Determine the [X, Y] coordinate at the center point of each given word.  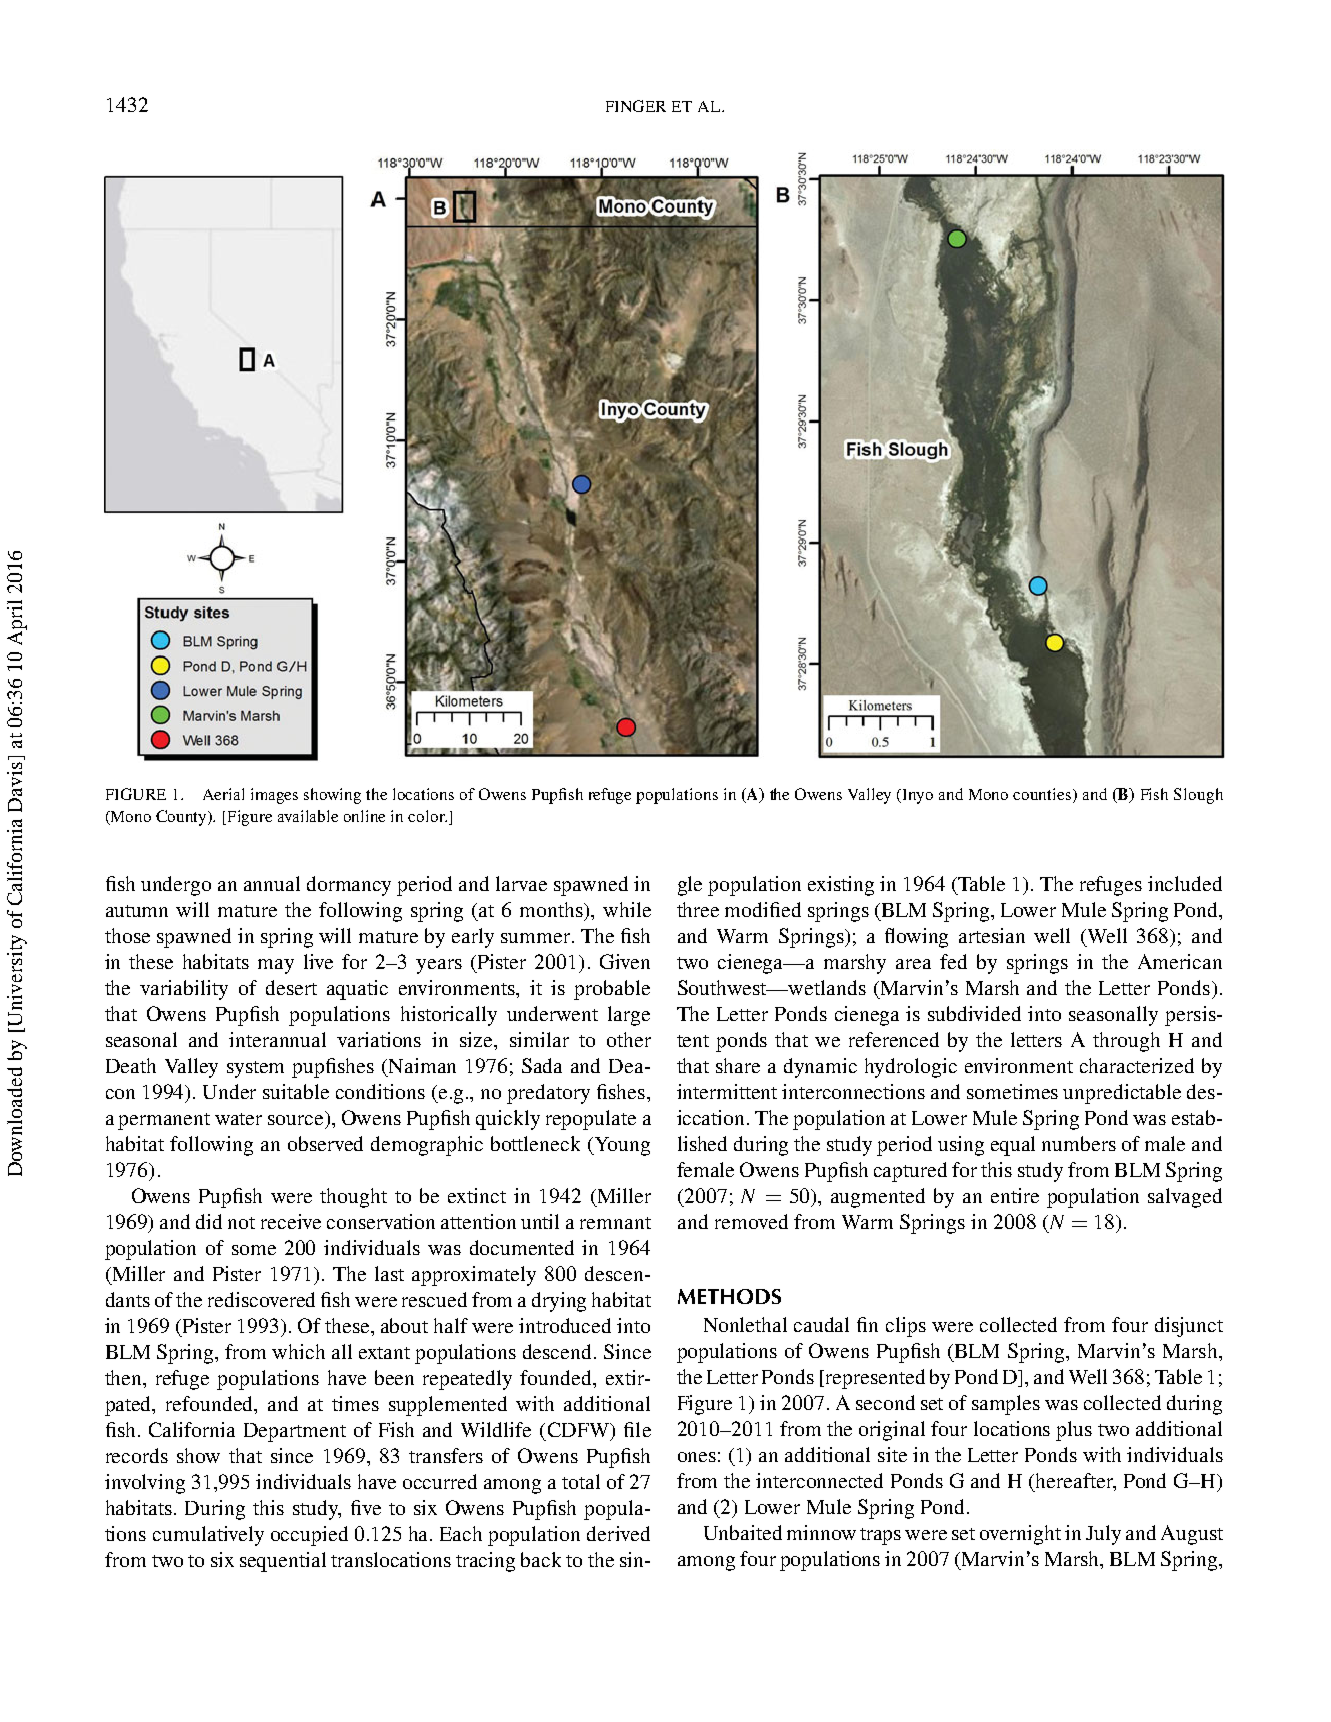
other [629, 1039]
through [1126, 1042]
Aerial [223, 794]
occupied [309, 1536]
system [255, 1069]
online [364, 816]
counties [1043, 795]
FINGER [636, 106]
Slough [1198, 796]
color [427, 816]
